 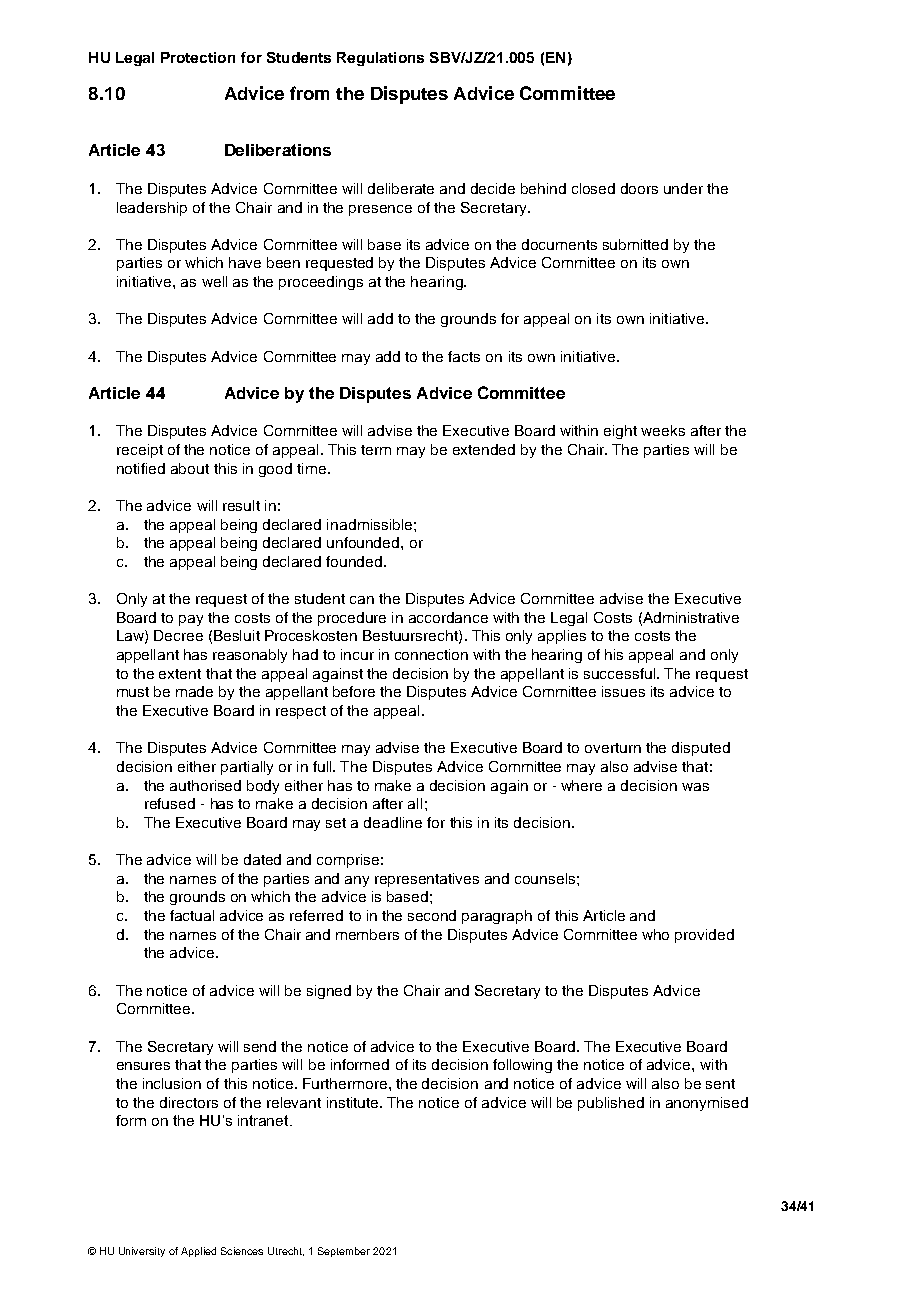 I want to click on Protection, so click(x=198, y=57).
